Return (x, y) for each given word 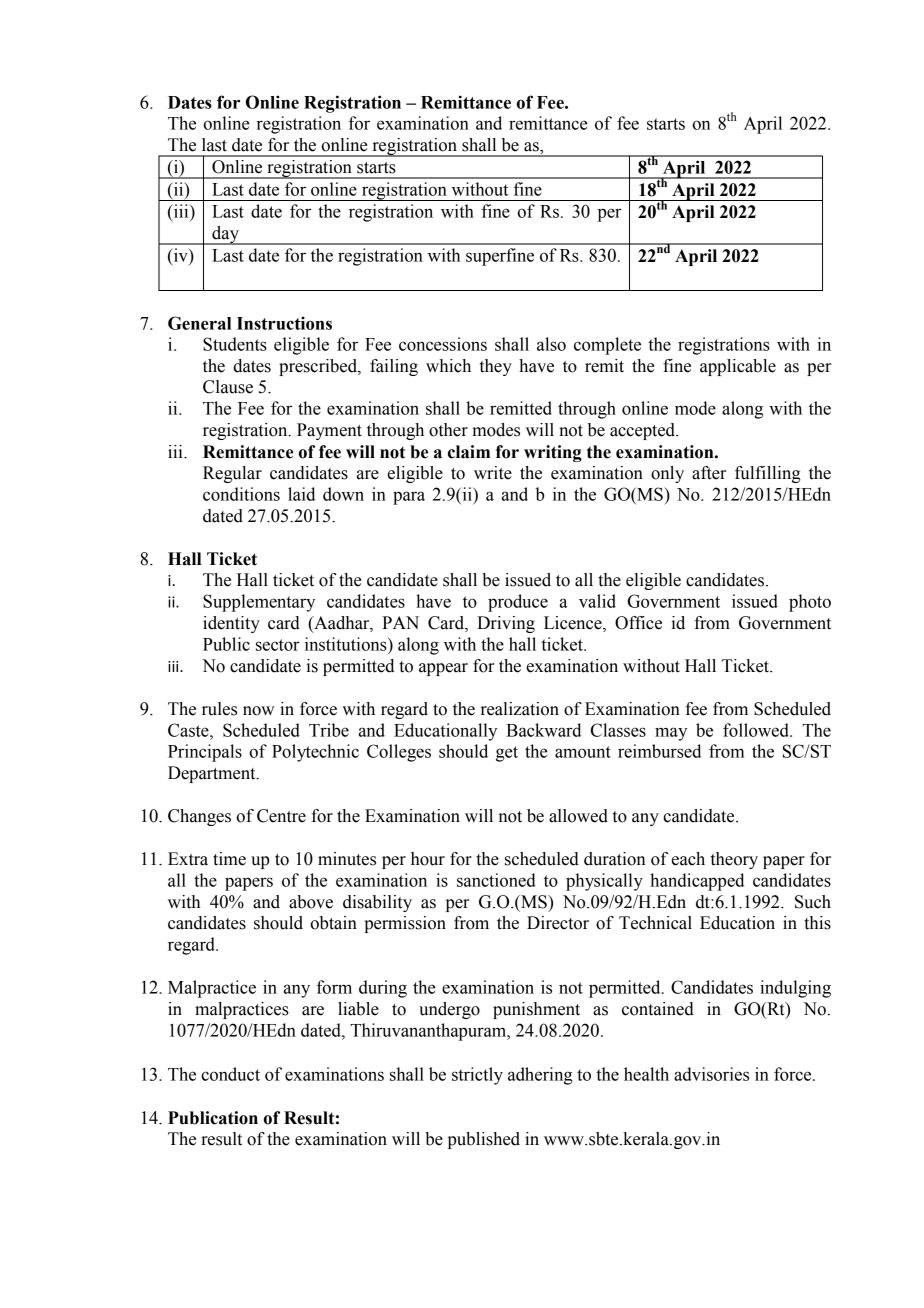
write (493, 473)
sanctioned (496, 880)
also (551, 344)
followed (757, 730)
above (311, 902)
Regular (232, 474)
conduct (230, 1074)
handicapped (697, 882)
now (258, 711)
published (484, 1140)
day (225, 235)
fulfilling (768, 474)
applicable (738, 367)
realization (520, 709)
